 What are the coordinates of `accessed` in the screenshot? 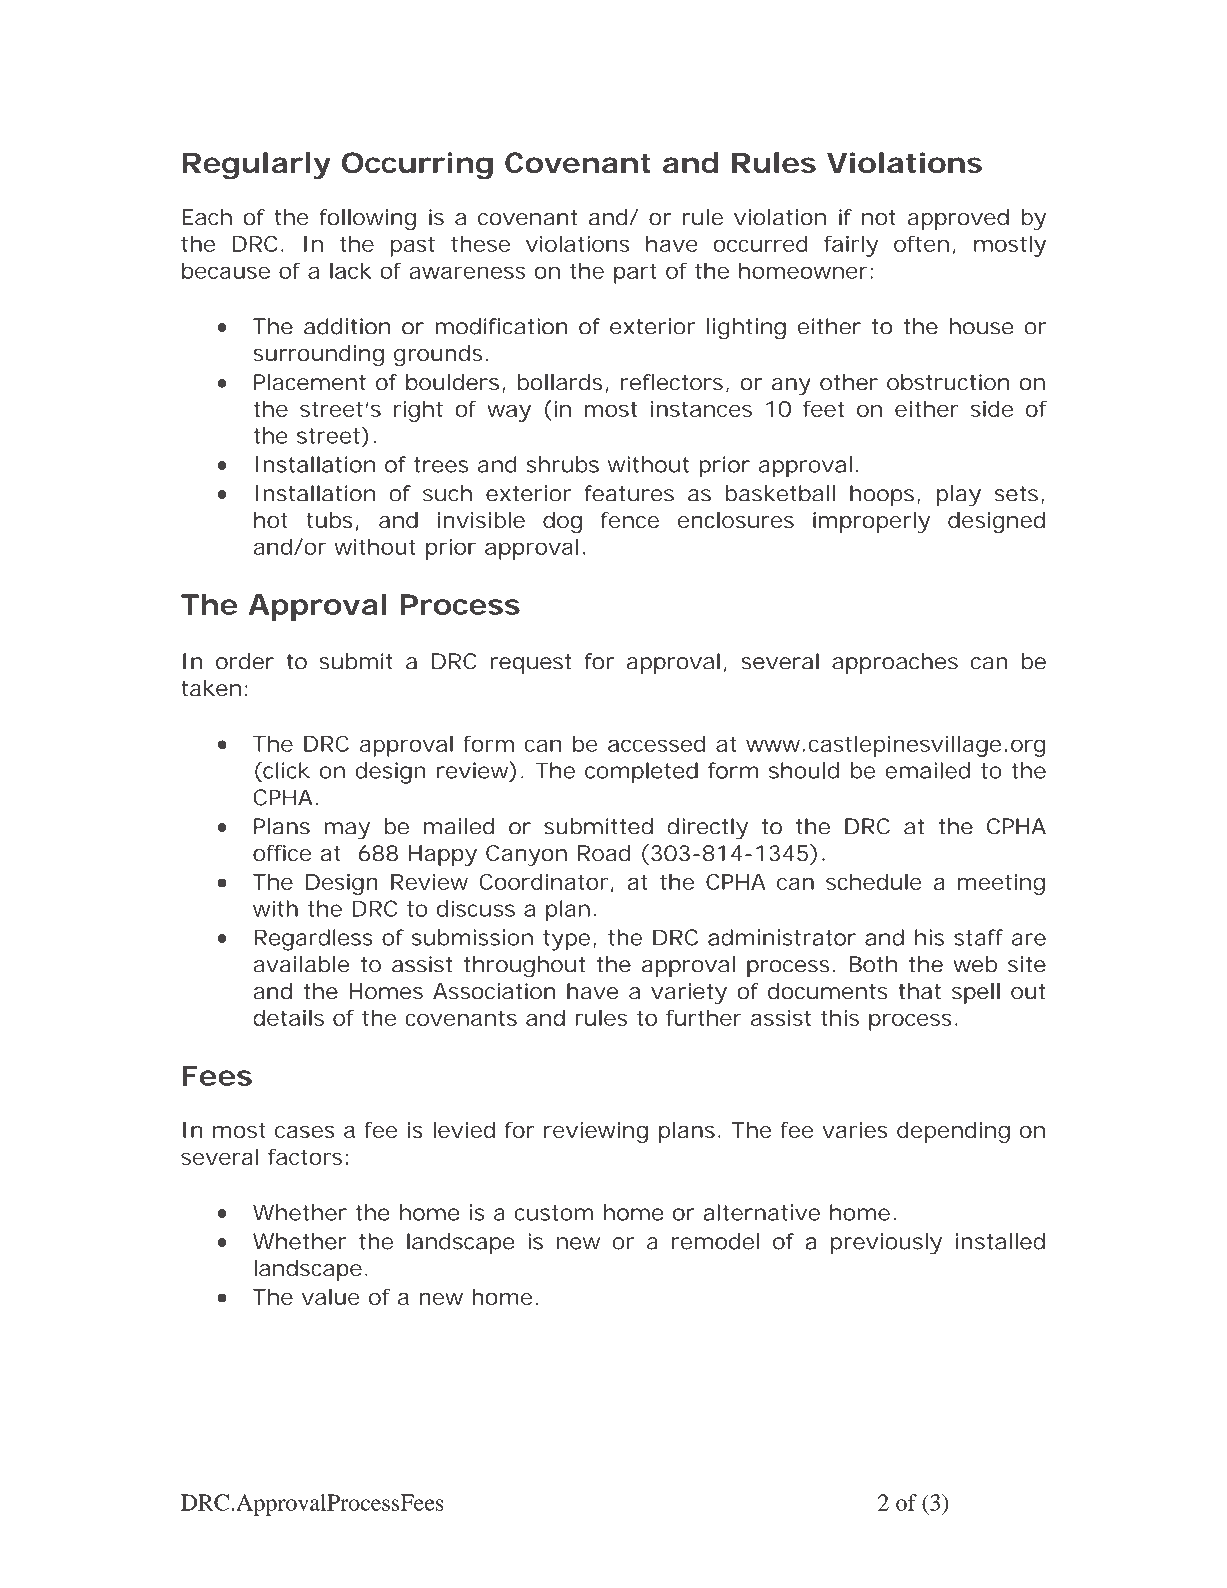 It's located at (656, 743).
